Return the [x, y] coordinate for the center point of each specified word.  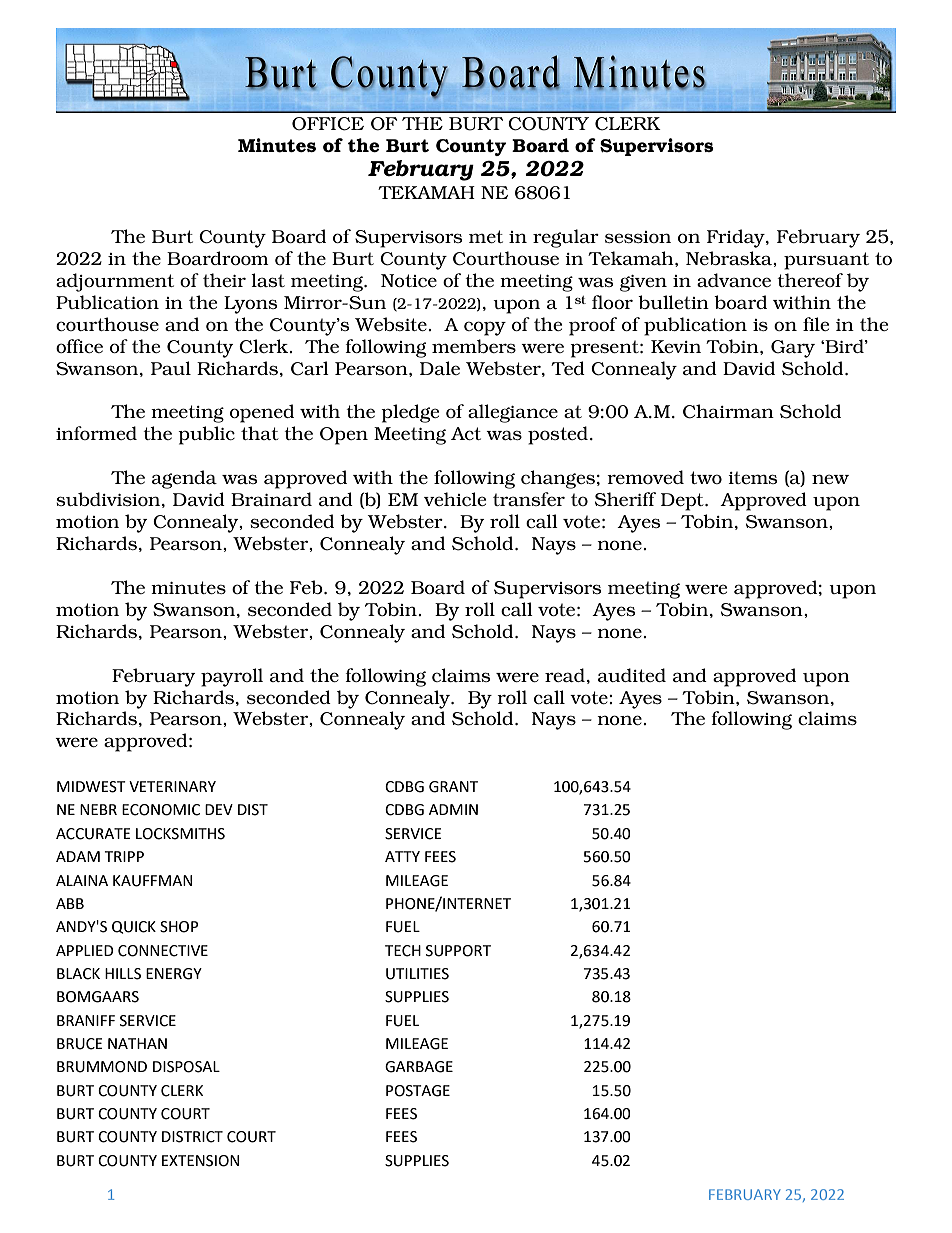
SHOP [179, 927]
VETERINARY [172, 786]
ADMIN [453, 809]
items [752, 477]
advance [734, 280]
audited [632, 675]
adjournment [115, 282]
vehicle [455, 499]
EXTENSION [200, 1161]
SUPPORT [458, 951]
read [565, 675]
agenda [184, 479]
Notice [409, 280]
